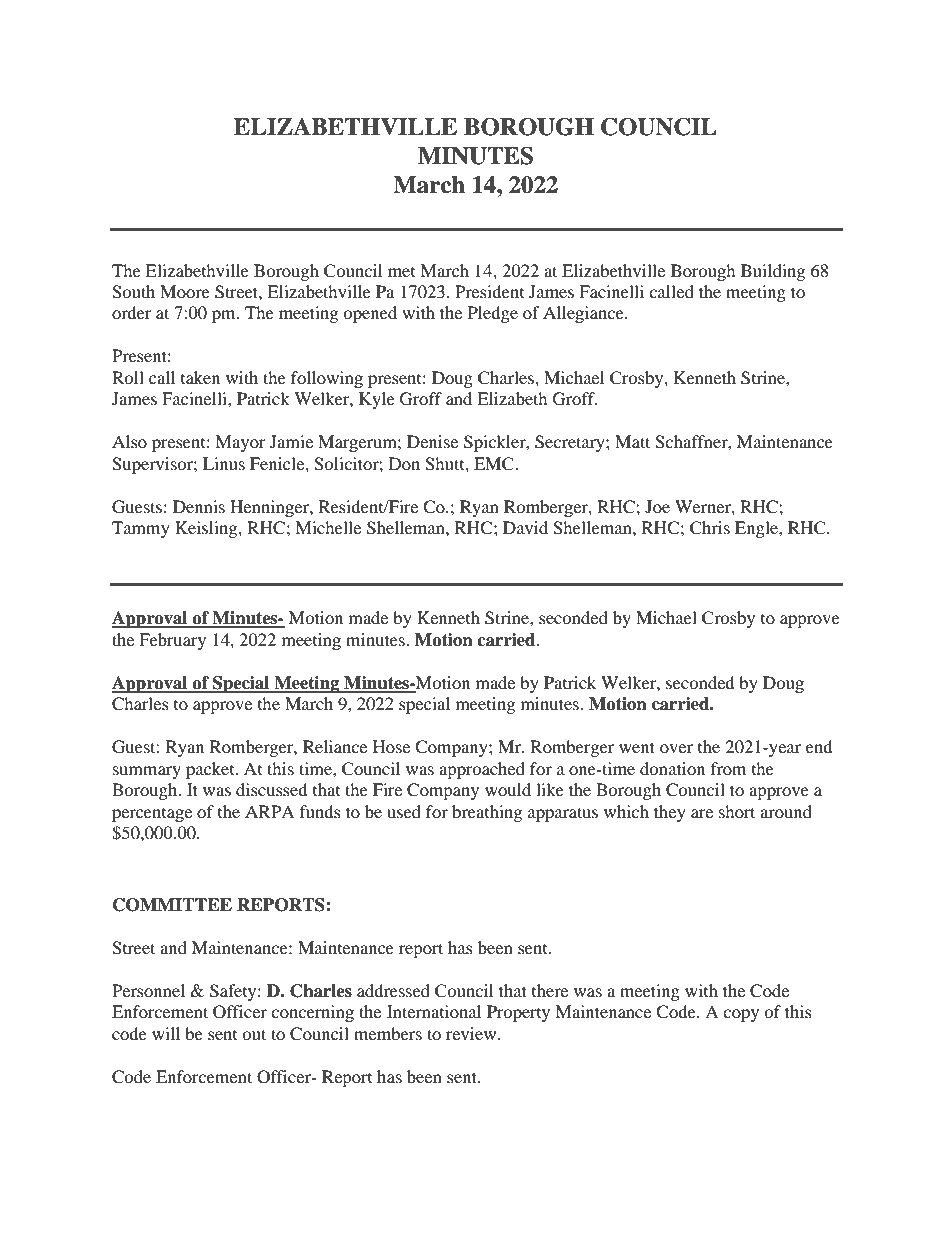 This screenshot has height=1233, width=952. I want to click on Moore, so click(185, 291).
